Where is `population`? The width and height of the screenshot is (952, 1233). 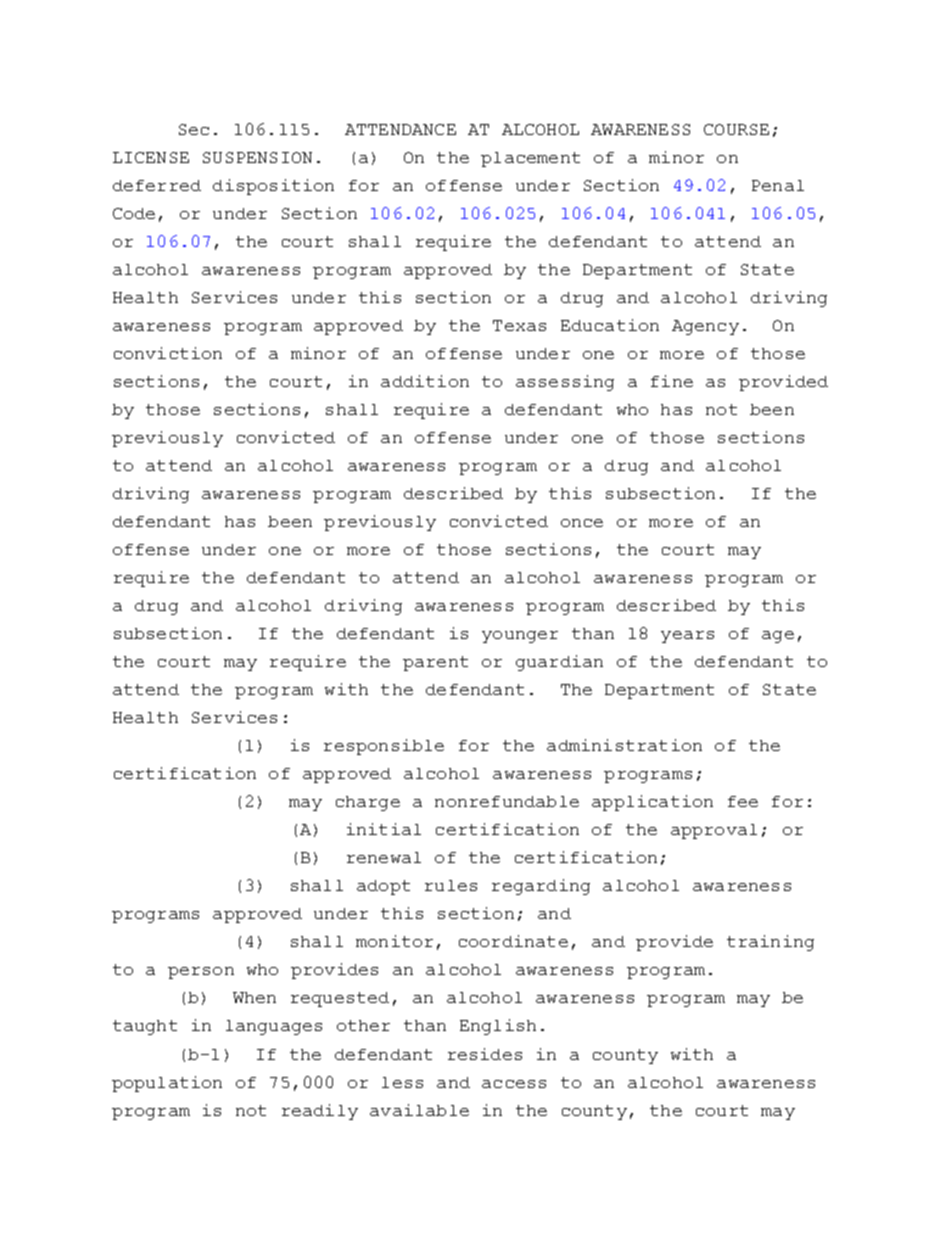 population is located at coordinates (167, 1084).
